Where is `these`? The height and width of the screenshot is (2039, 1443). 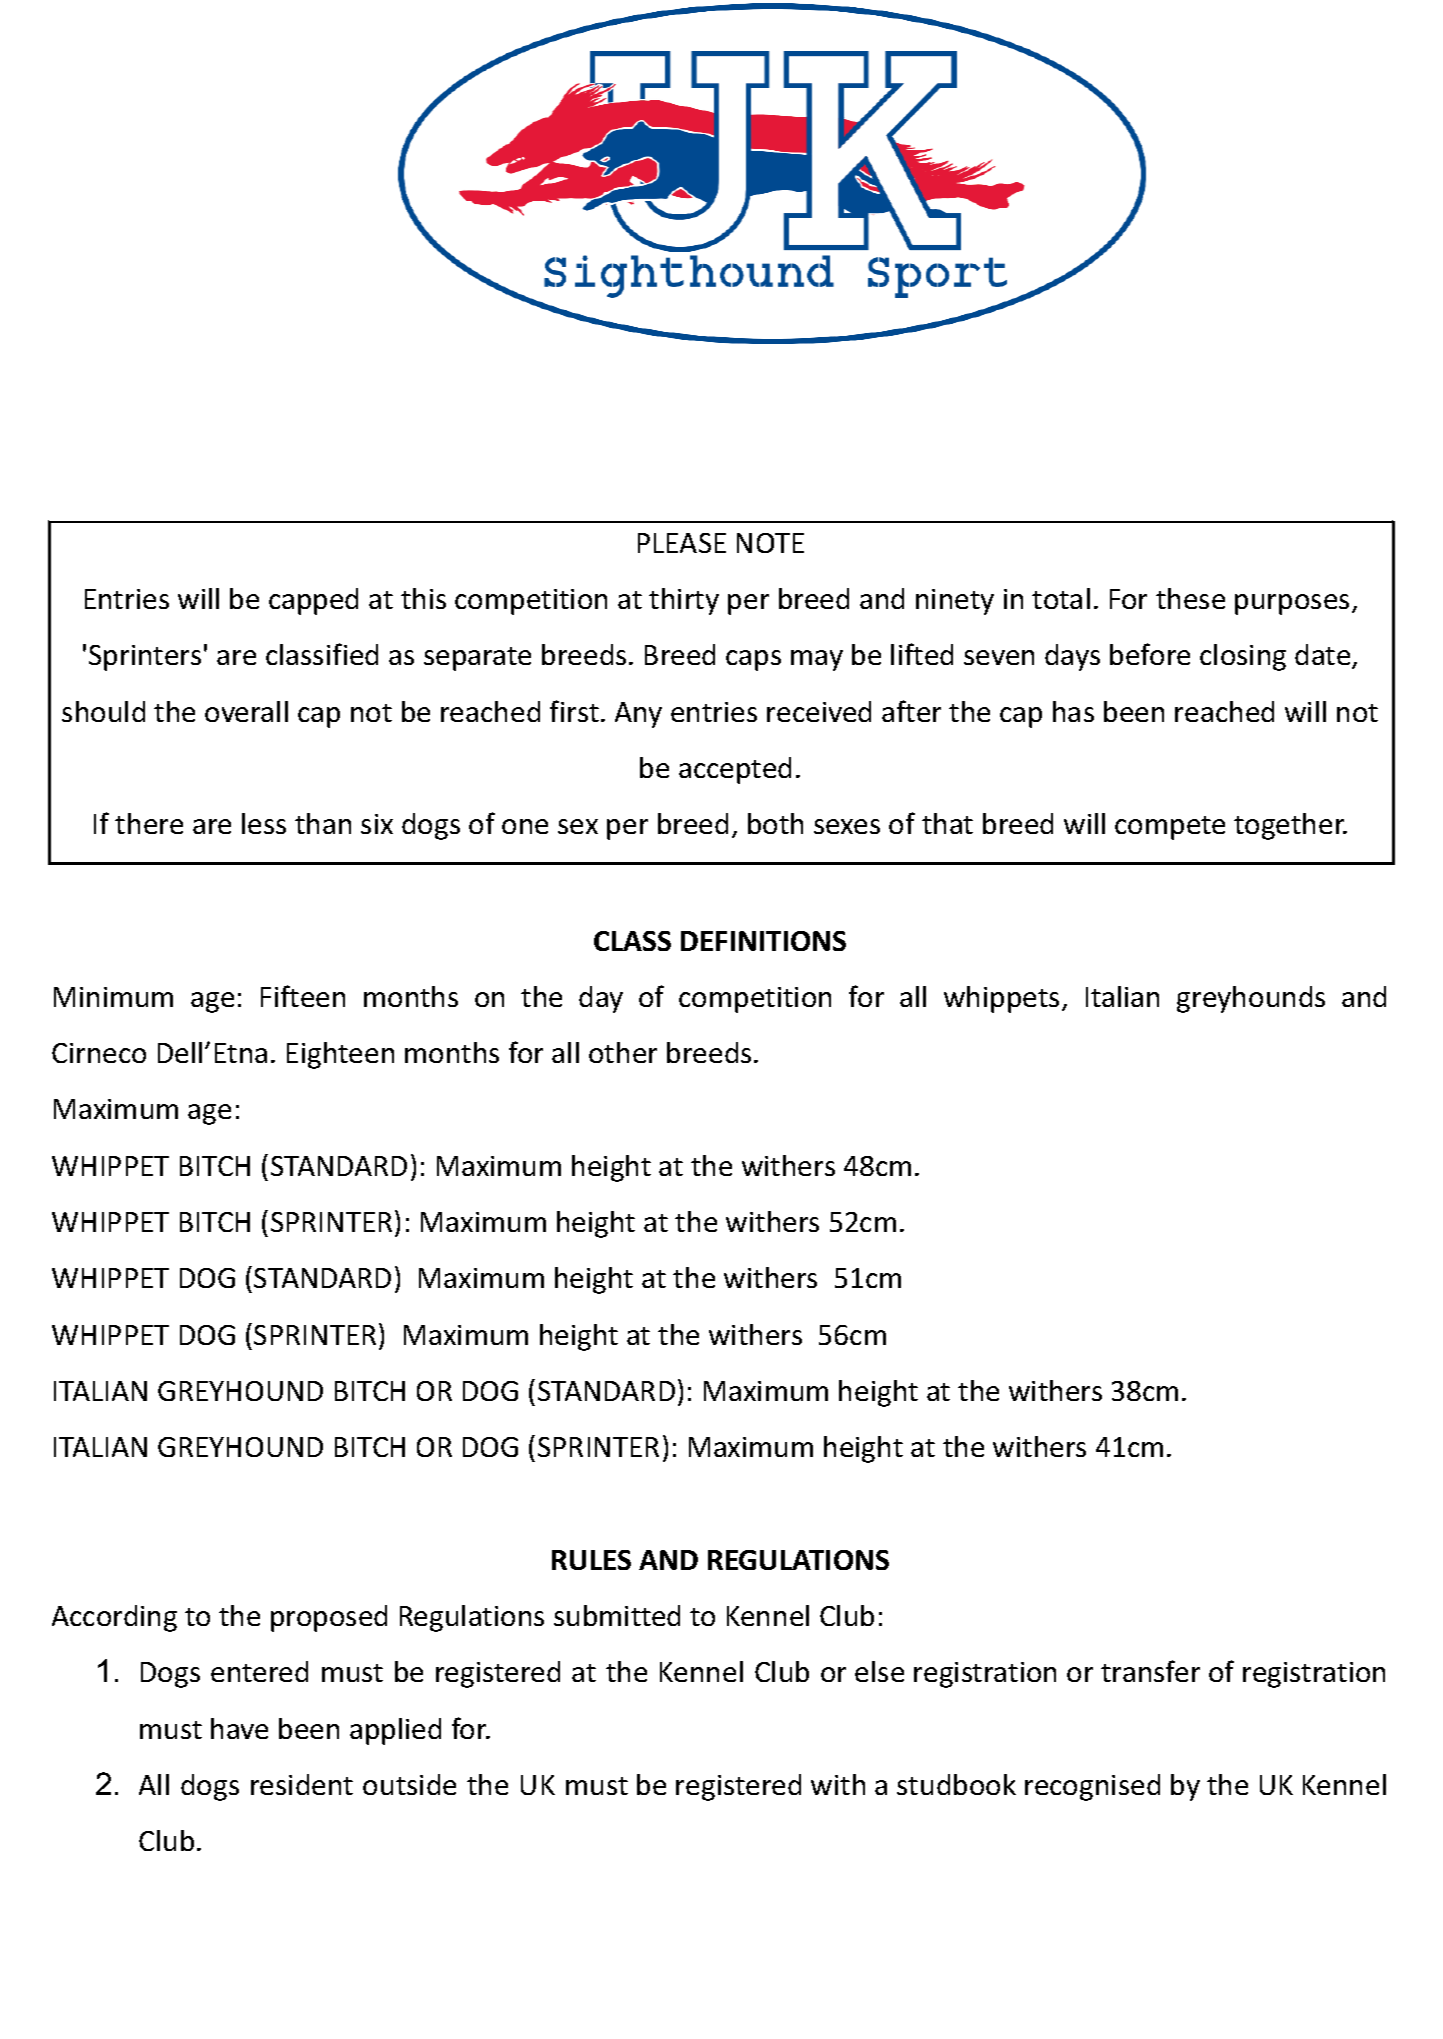
these is located at coordinates (1190, 598).
